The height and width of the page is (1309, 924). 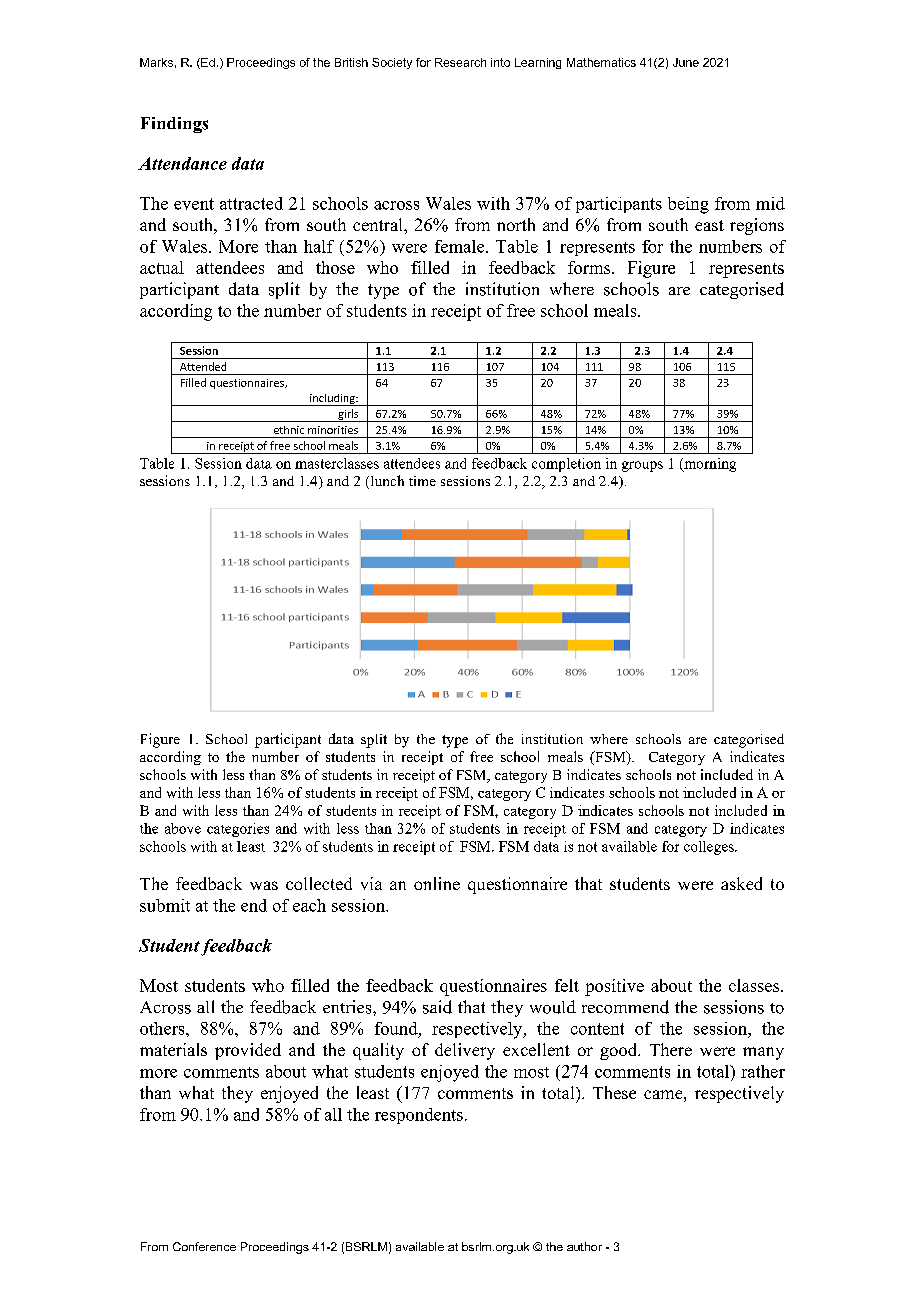 I want to click on colleges, so click(x=710, y=848).
